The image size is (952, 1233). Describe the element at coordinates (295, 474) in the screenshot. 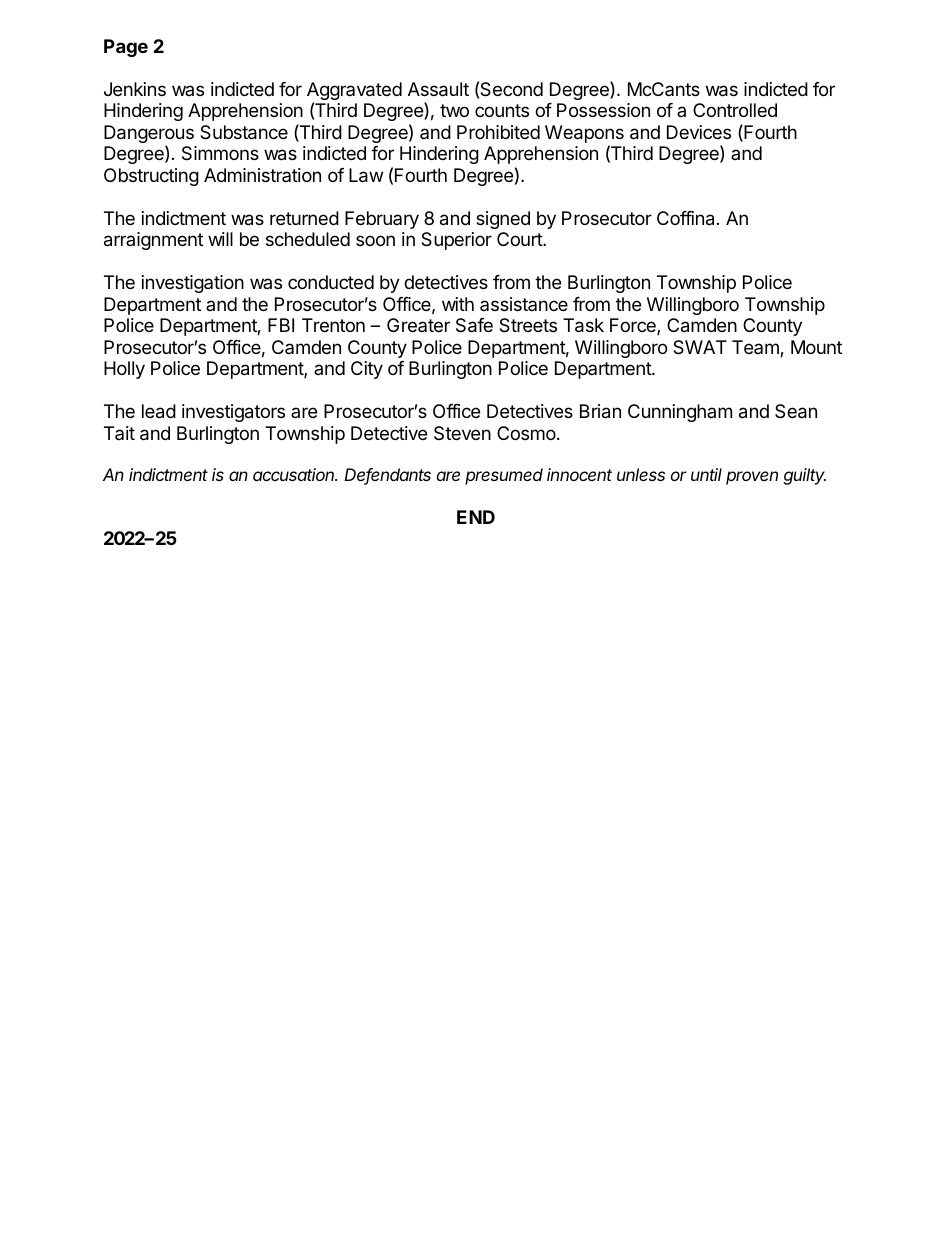

I see `accusation` at that location.
